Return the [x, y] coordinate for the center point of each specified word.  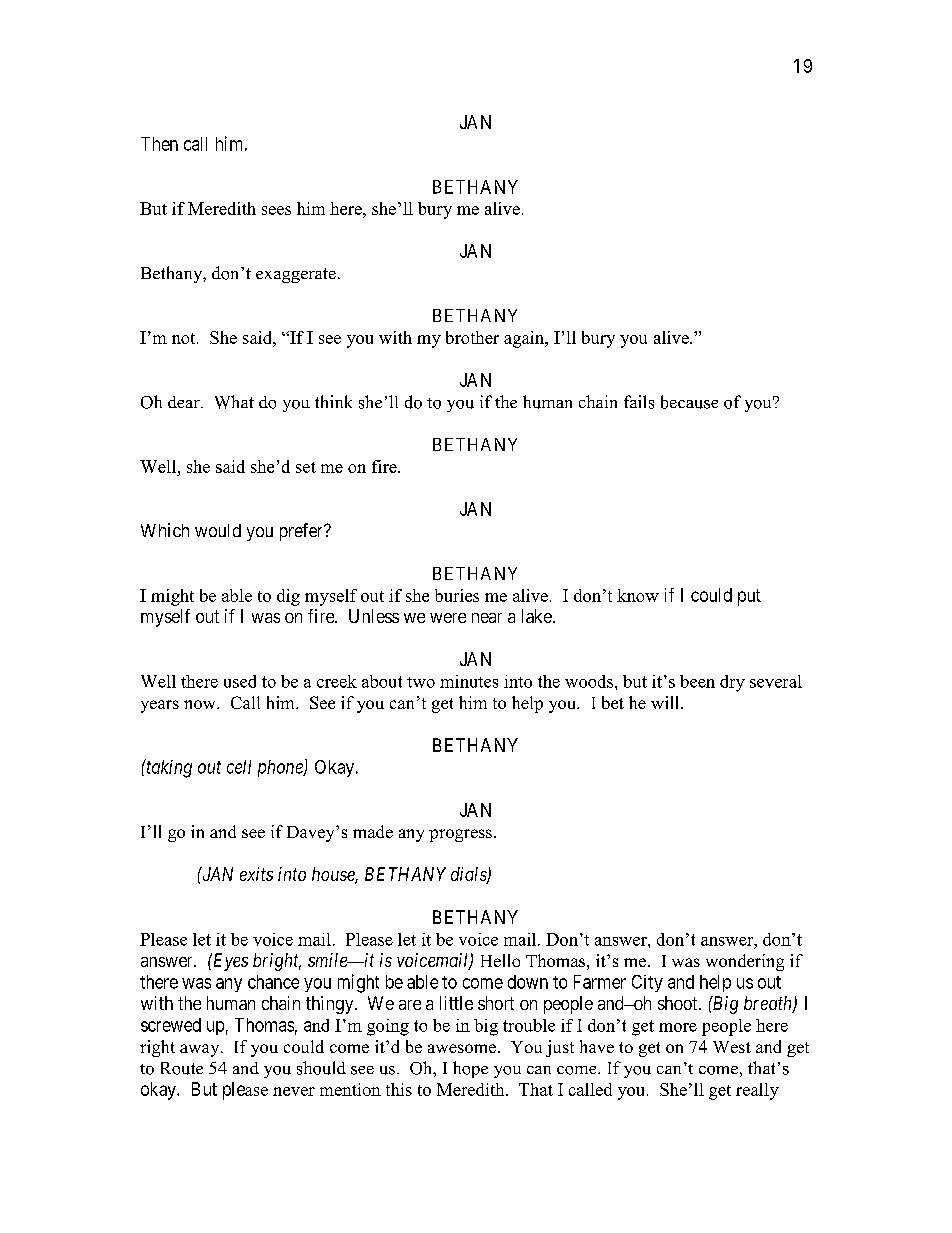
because [689, 402]
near [487, 618]
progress [460, 835]
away [201, 1050]
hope [470, 1069]
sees [276, 210]
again [525, 339]
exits [256, 874]
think [333, 401]
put [749, 597]
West [732, 1047]
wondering [745, 962]
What [234, 402]
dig [288, 597]
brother [472, 337]
